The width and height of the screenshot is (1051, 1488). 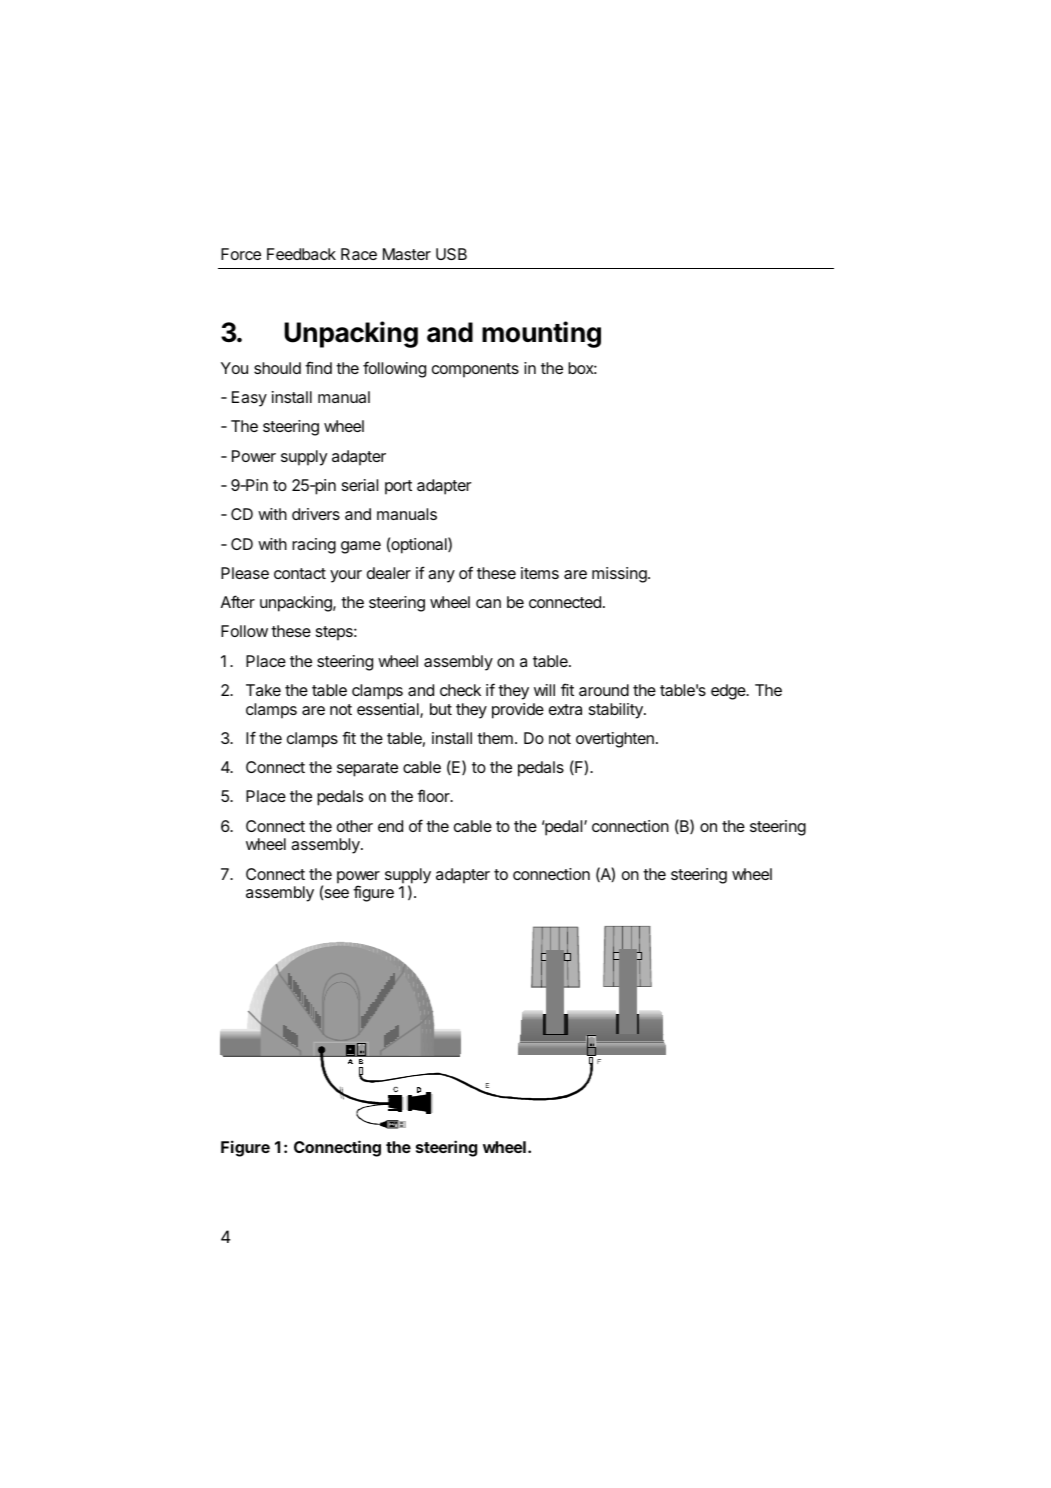 What do you see at coordinates (451, 254) in the screenshot?
I see `USB` at bounding box center [451, 254].
